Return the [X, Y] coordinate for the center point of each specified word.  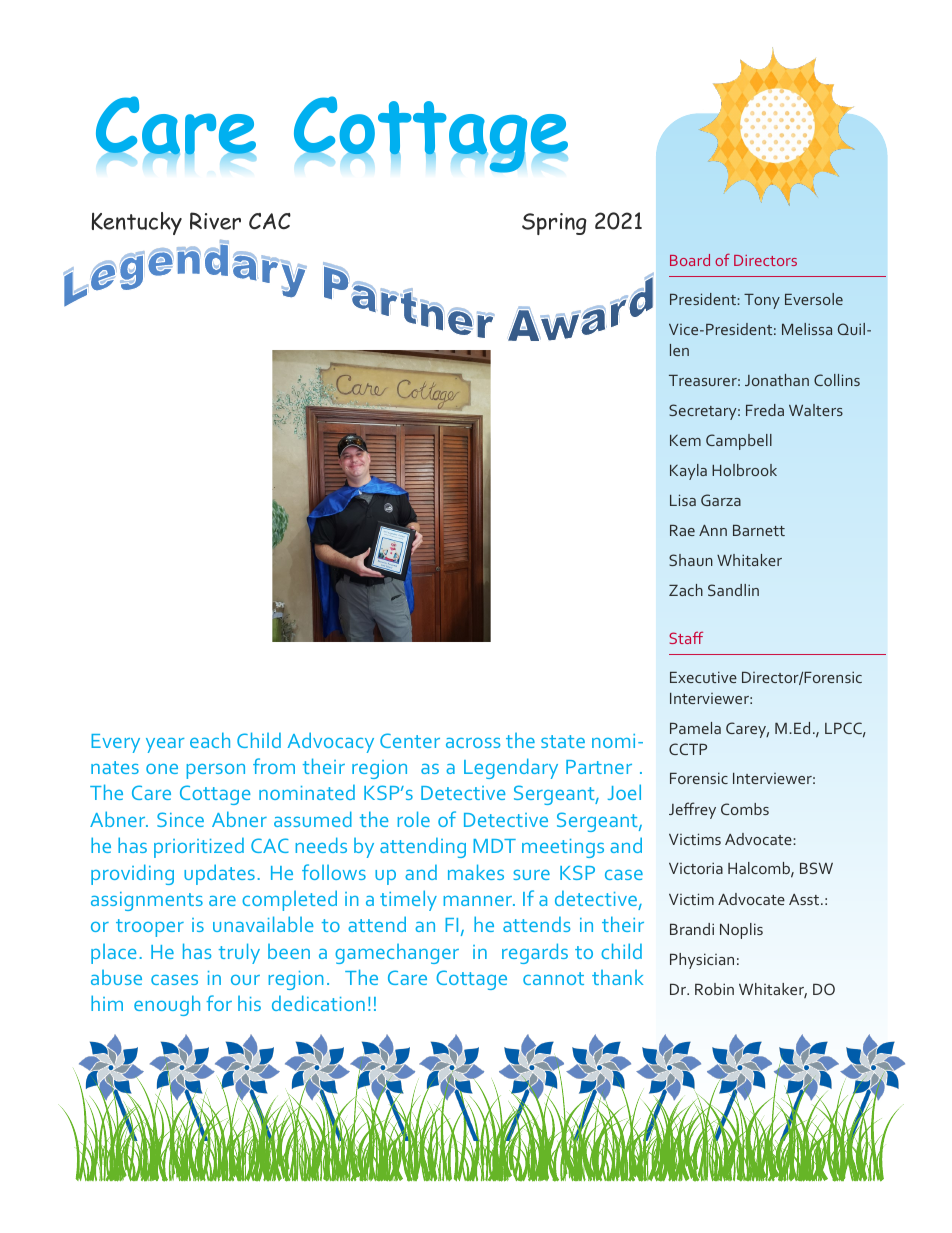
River [215, 221]
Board [690, 260]
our [245, 980]
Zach [686, 590]
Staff [686, 637]
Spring [554, 224]
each [210, 740]
